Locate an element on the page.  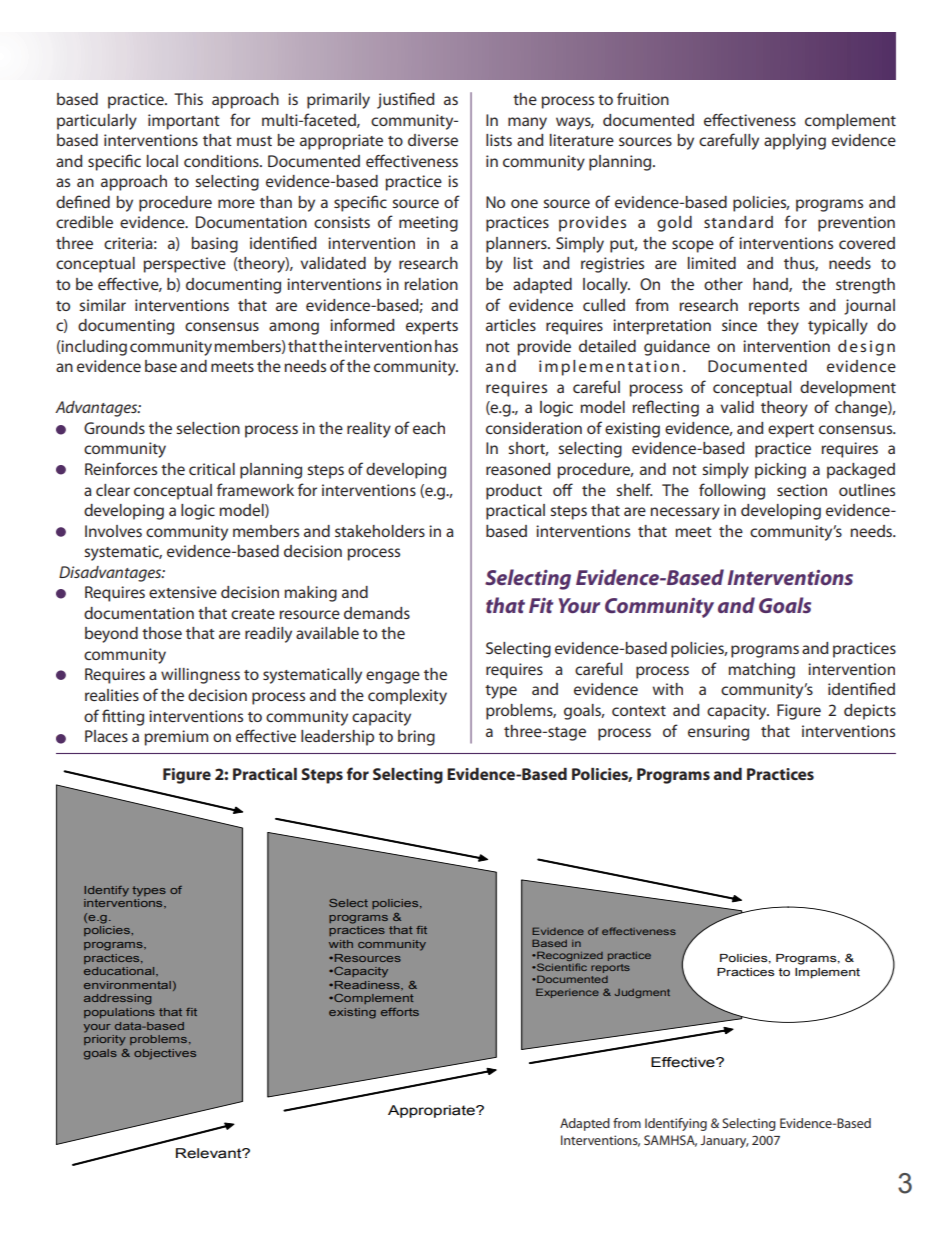
similar is located at coordinates (102, 305).
